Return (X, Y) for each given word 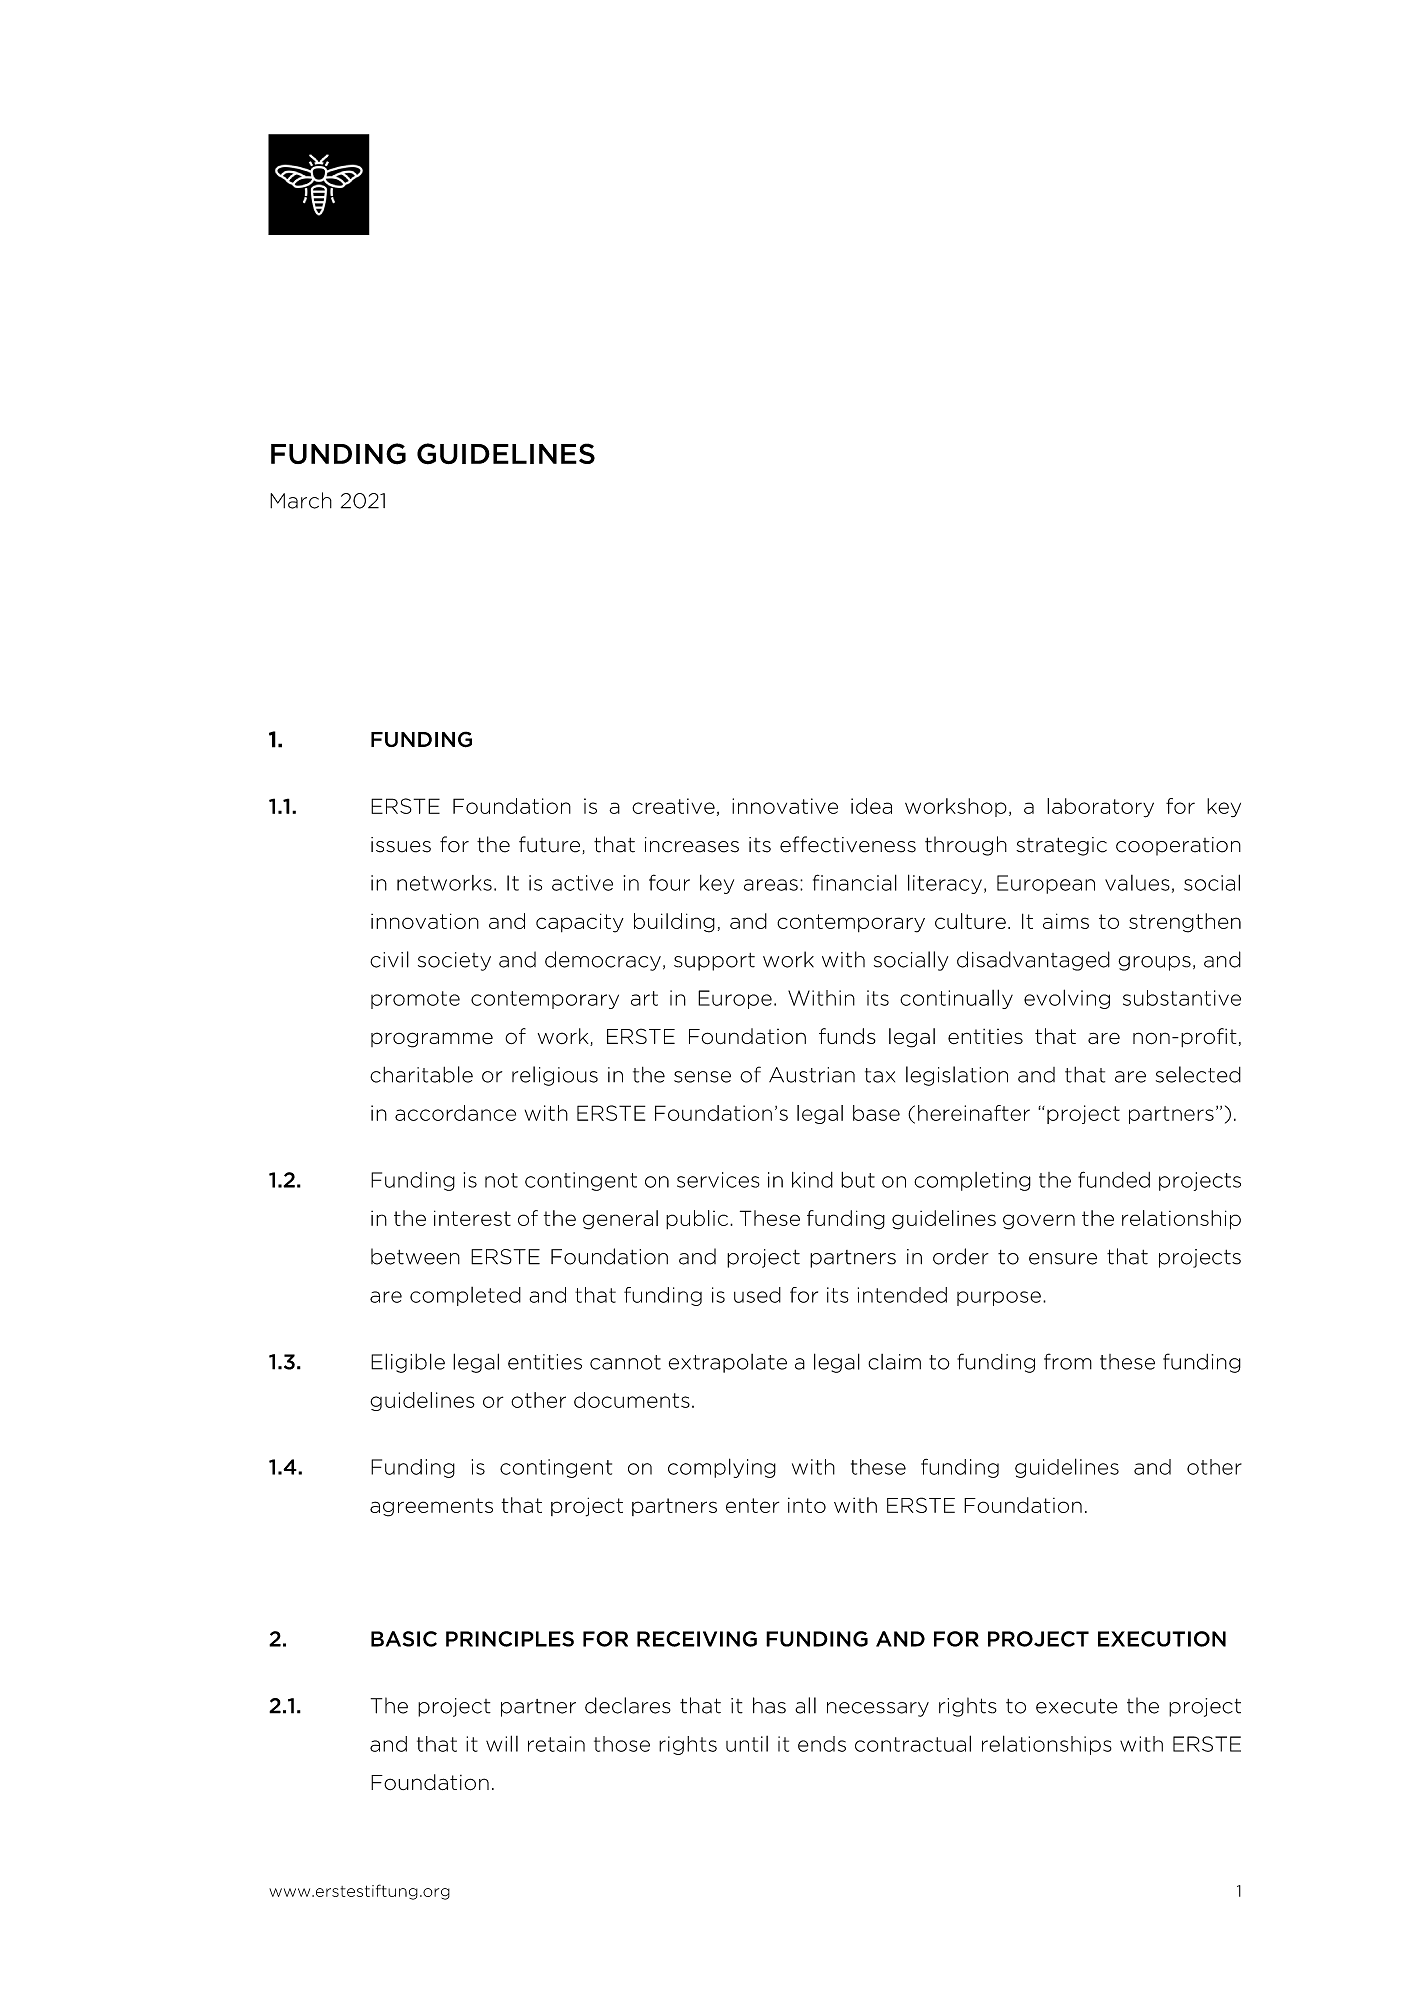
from (1068, 1361)
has (769, 1705)
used (757, 1295)
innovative (785, 806)
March (301, 500)
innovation (425, 921)
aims (1066, 921)
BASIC (404, 1639)
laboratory (1100, 808)
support (714, 962)
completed (465, 1296)
